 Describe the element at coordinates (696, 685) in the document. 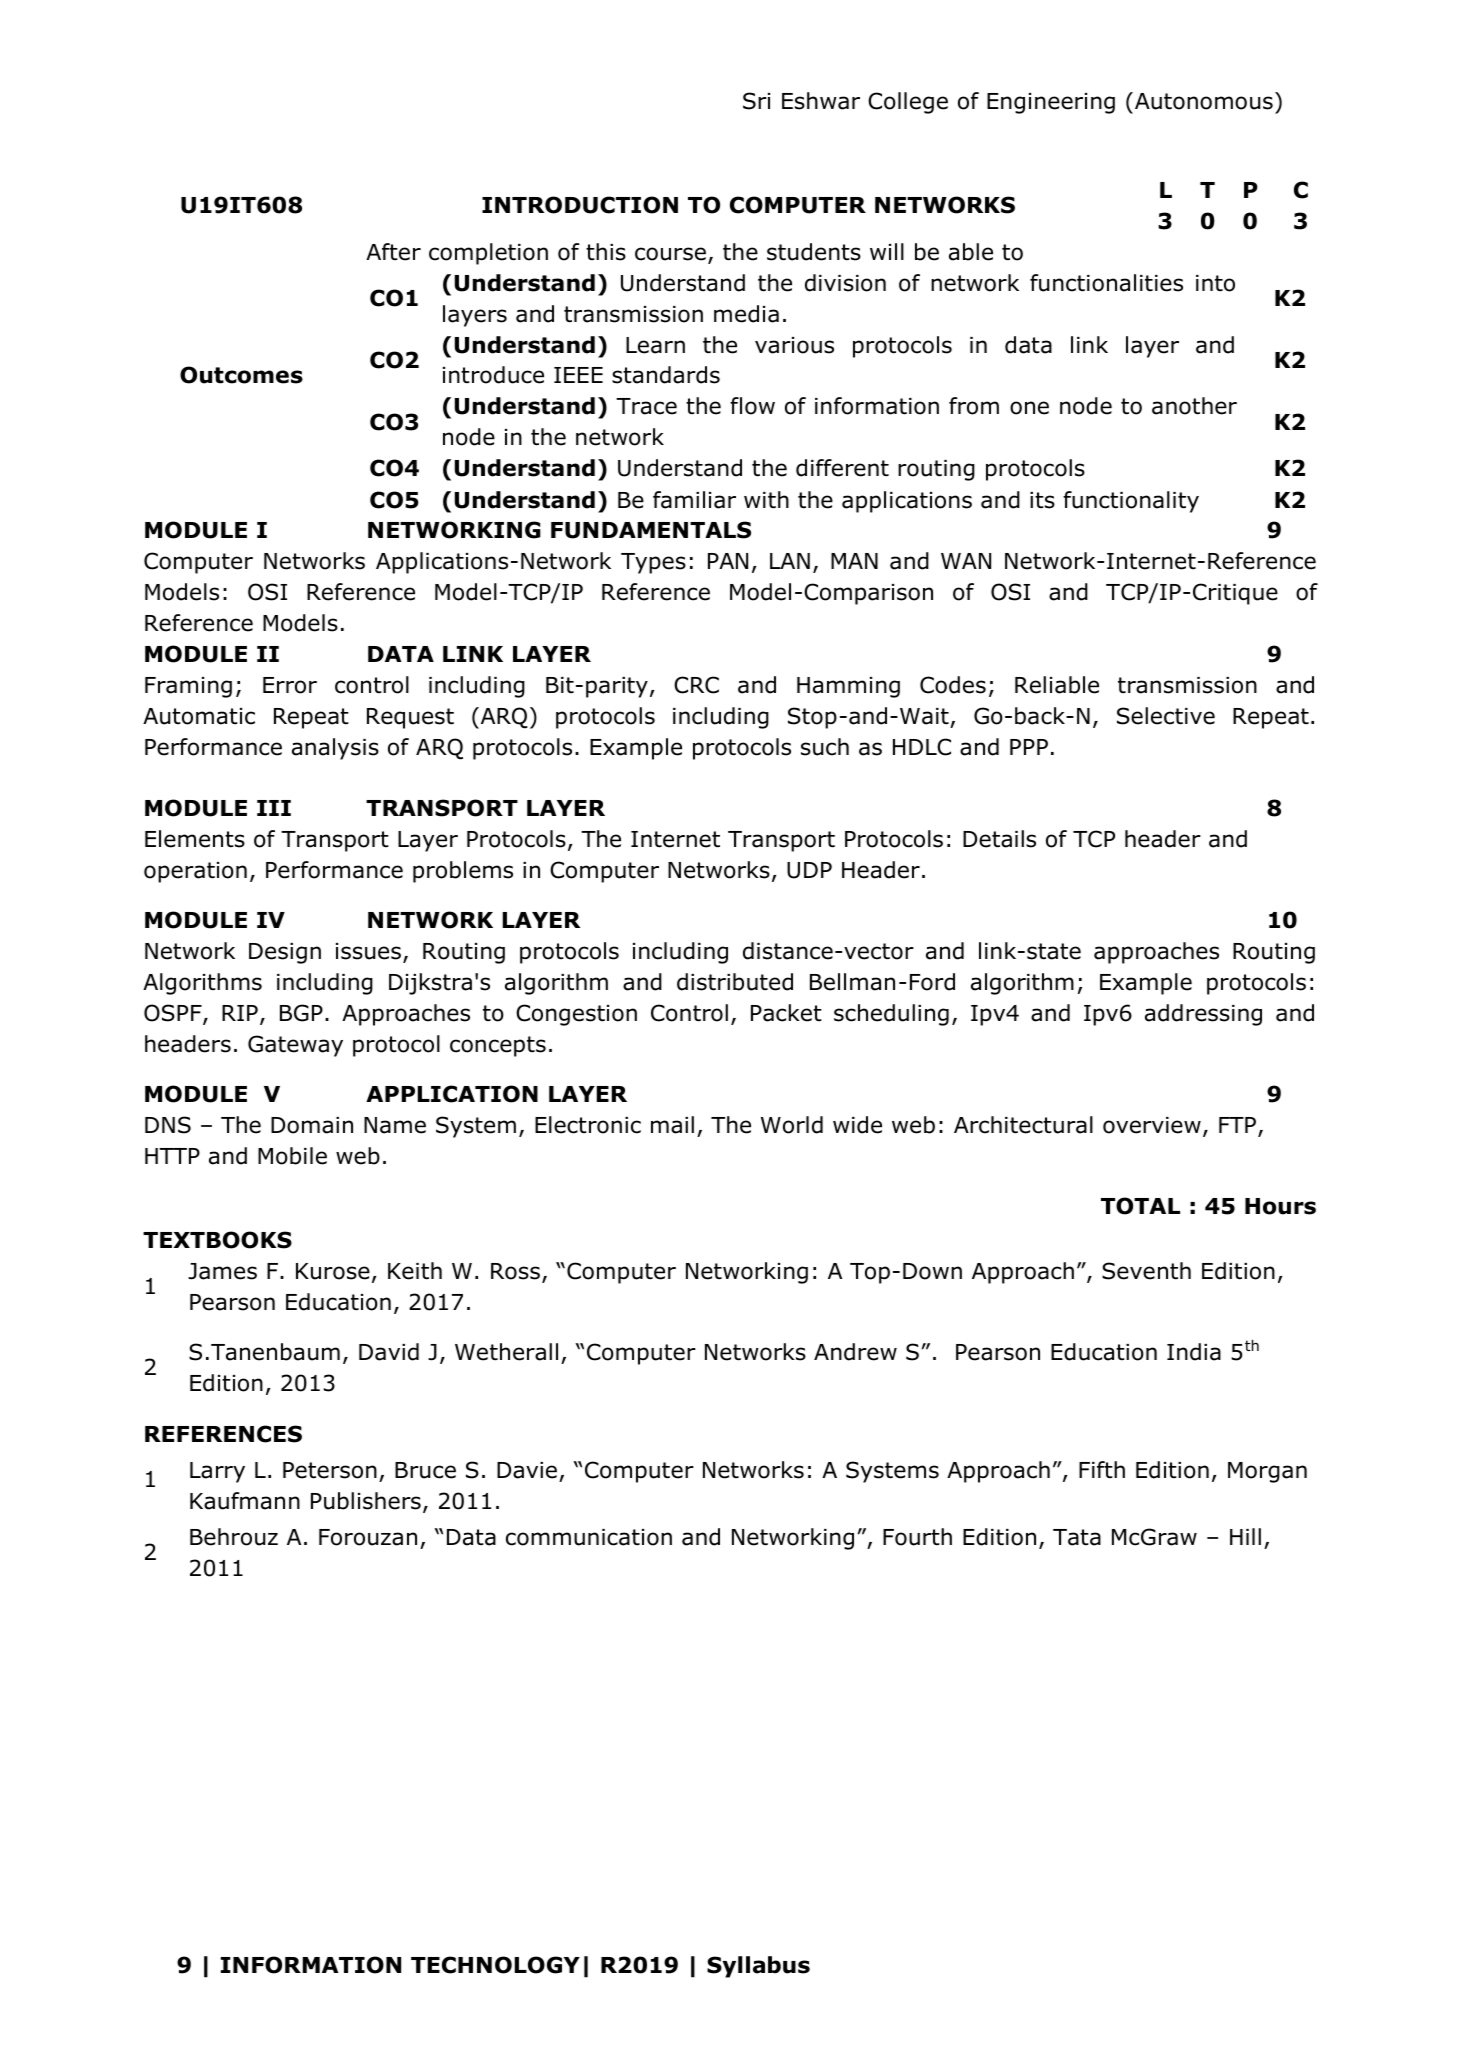

I see `CRC` at that location.
